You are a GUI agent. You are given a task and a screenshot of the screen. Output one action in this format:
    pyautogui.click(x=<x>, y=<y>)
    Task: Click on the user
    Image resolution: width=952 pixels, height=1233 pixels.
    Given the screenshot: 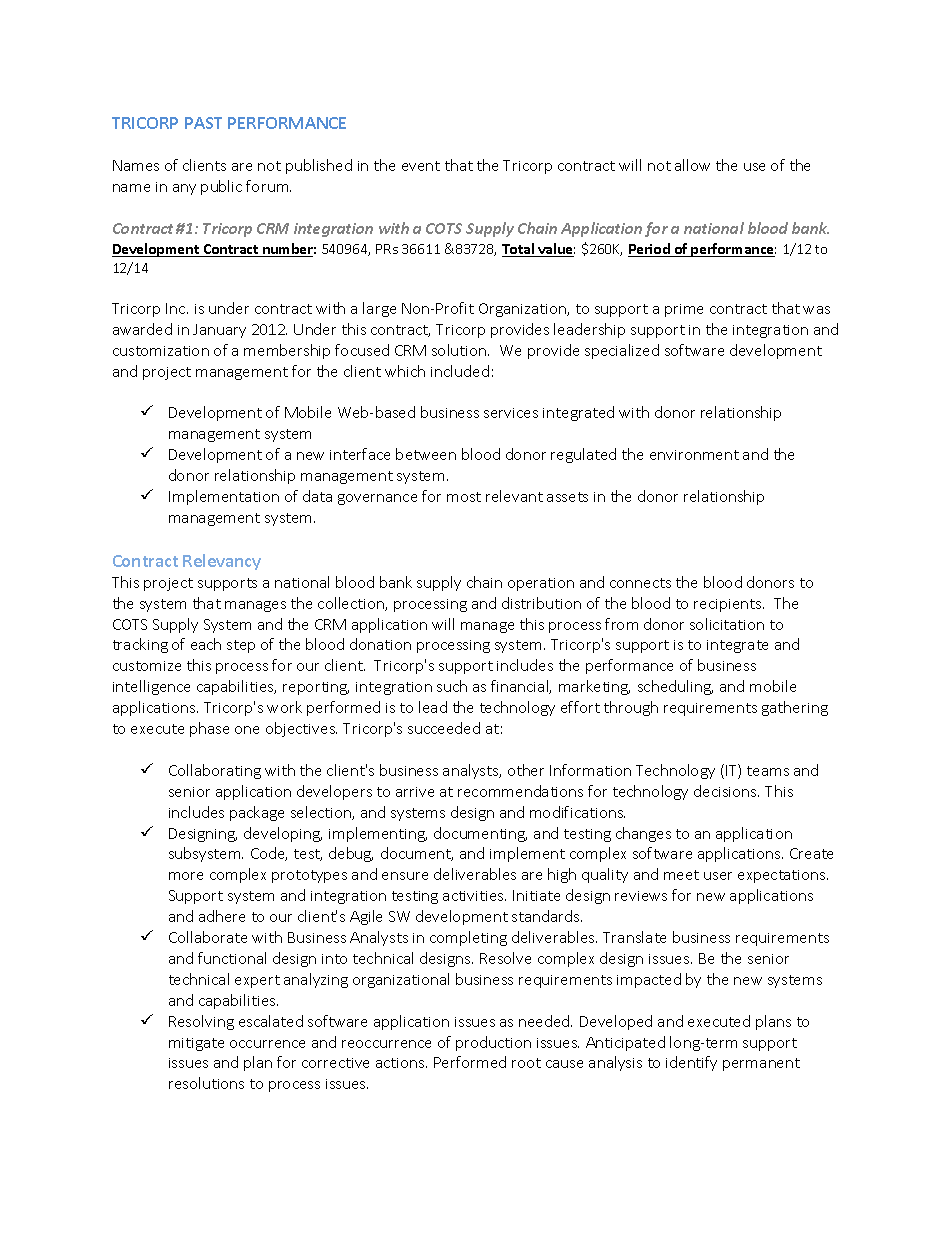 What is the action you would take?
    pyautogui.click(x=718, y=876)
